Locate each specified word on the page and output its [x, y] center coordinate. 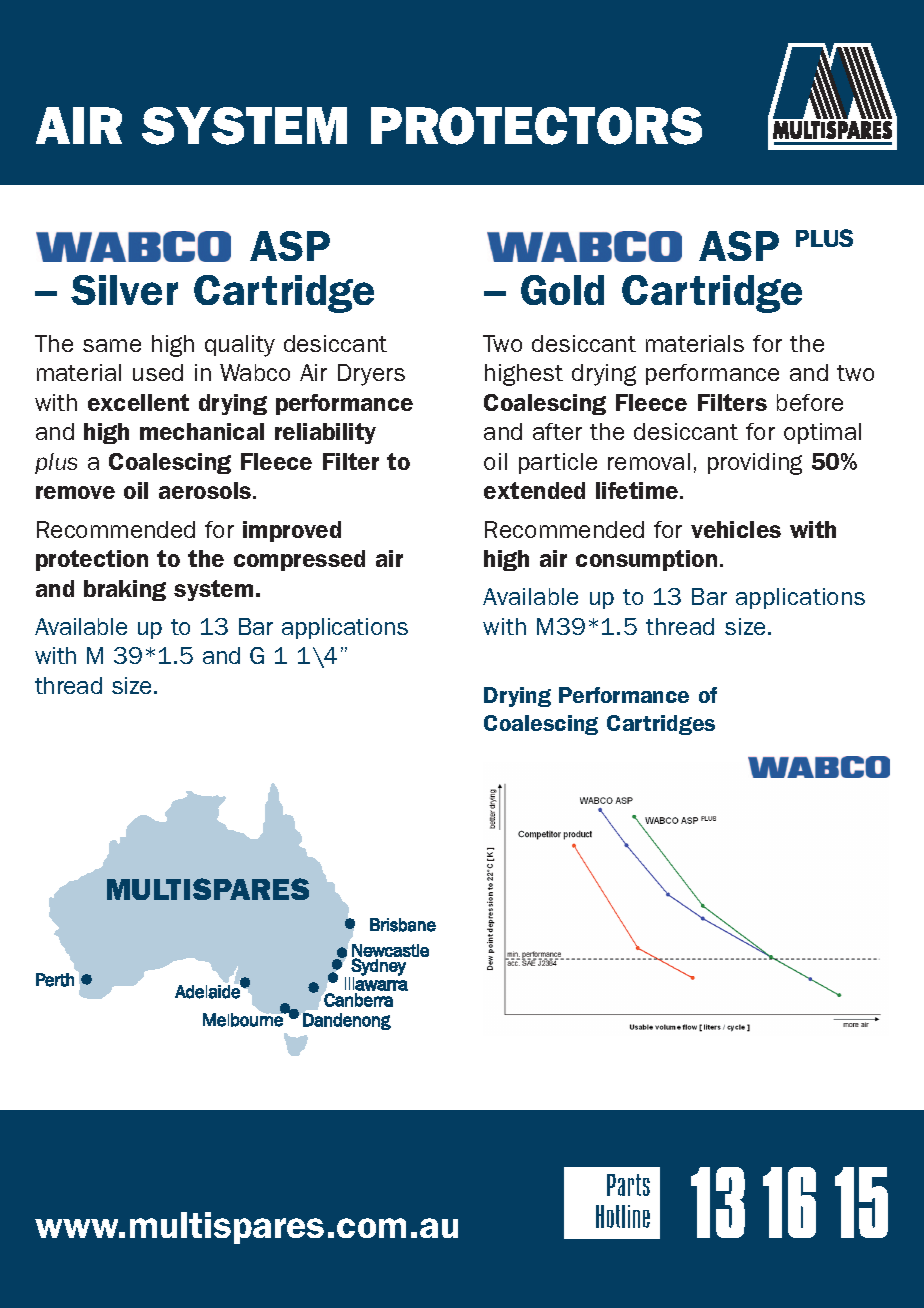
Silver [124, 290]
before [810, 402]
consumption [646, 560]
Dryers [371, 375]
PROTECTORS [536, 126]
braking [125, 590]
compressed [299, 560]
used [158, 372]
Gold [562, 290]
